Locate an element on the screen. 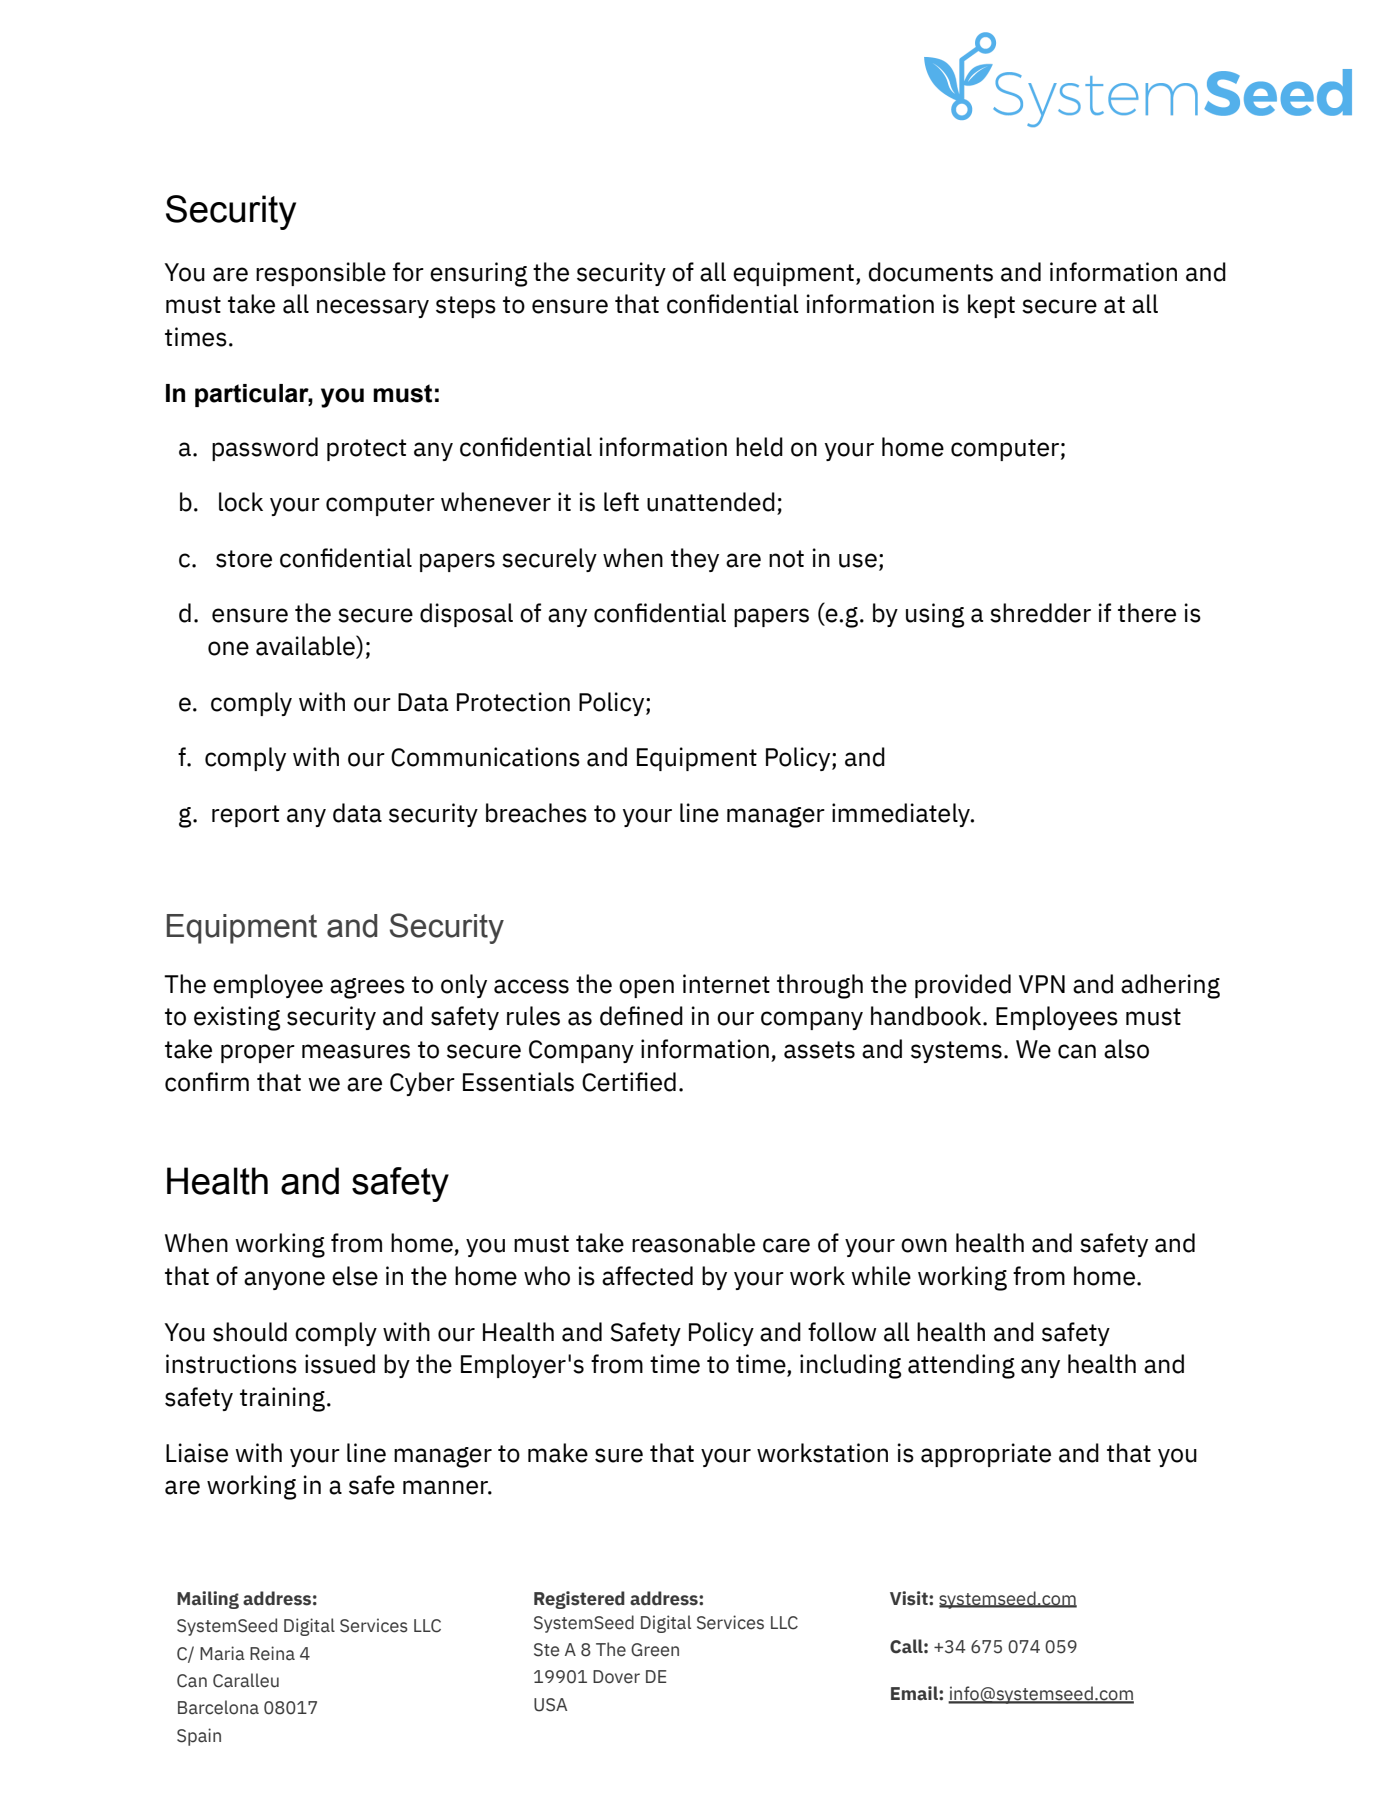  responsible is located at coordinates (321, 274).
